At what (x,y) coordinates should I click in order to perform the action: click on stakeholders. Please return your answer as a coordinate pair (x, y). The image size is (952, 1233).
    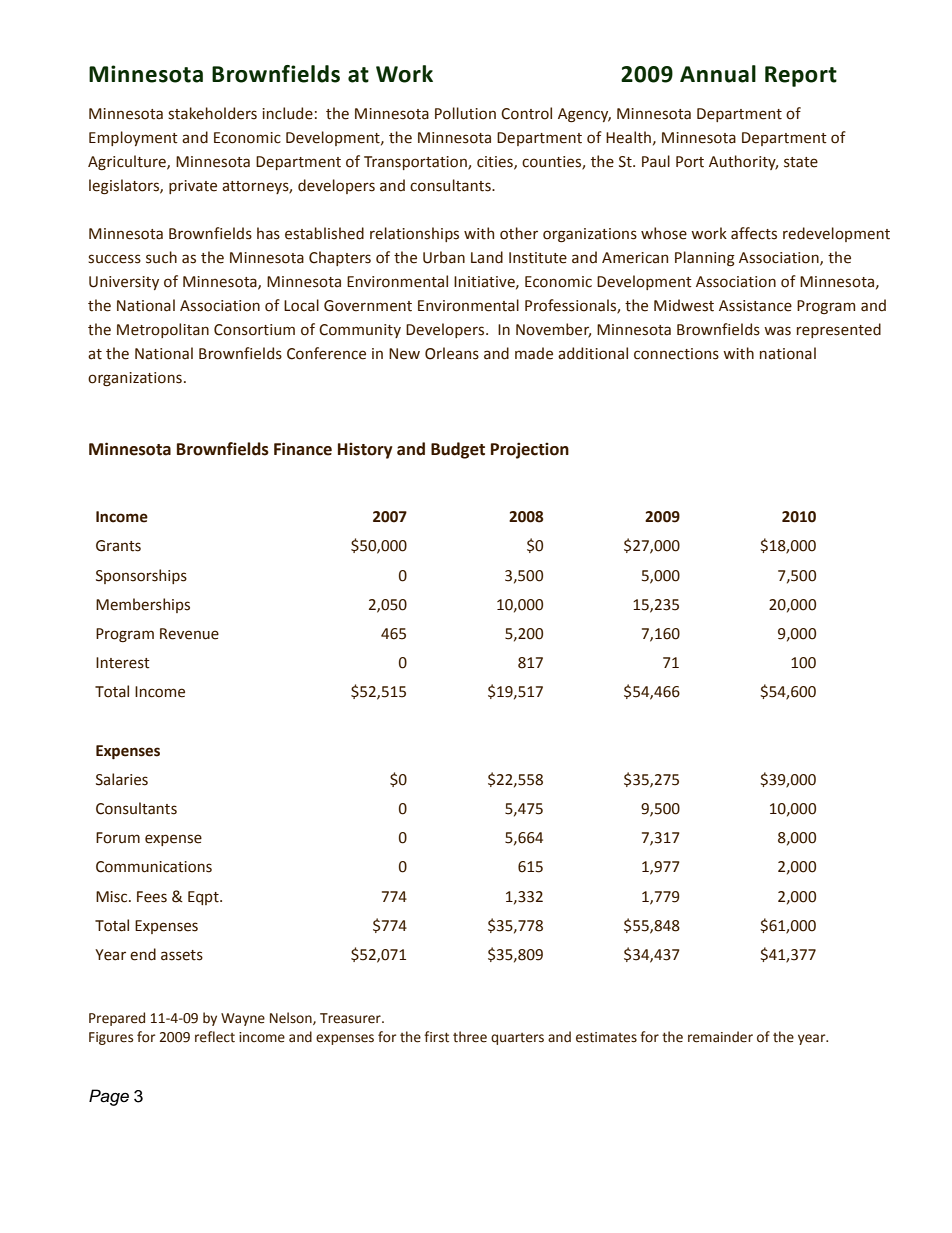
    Looking at the image, I should click on (212, 113).
